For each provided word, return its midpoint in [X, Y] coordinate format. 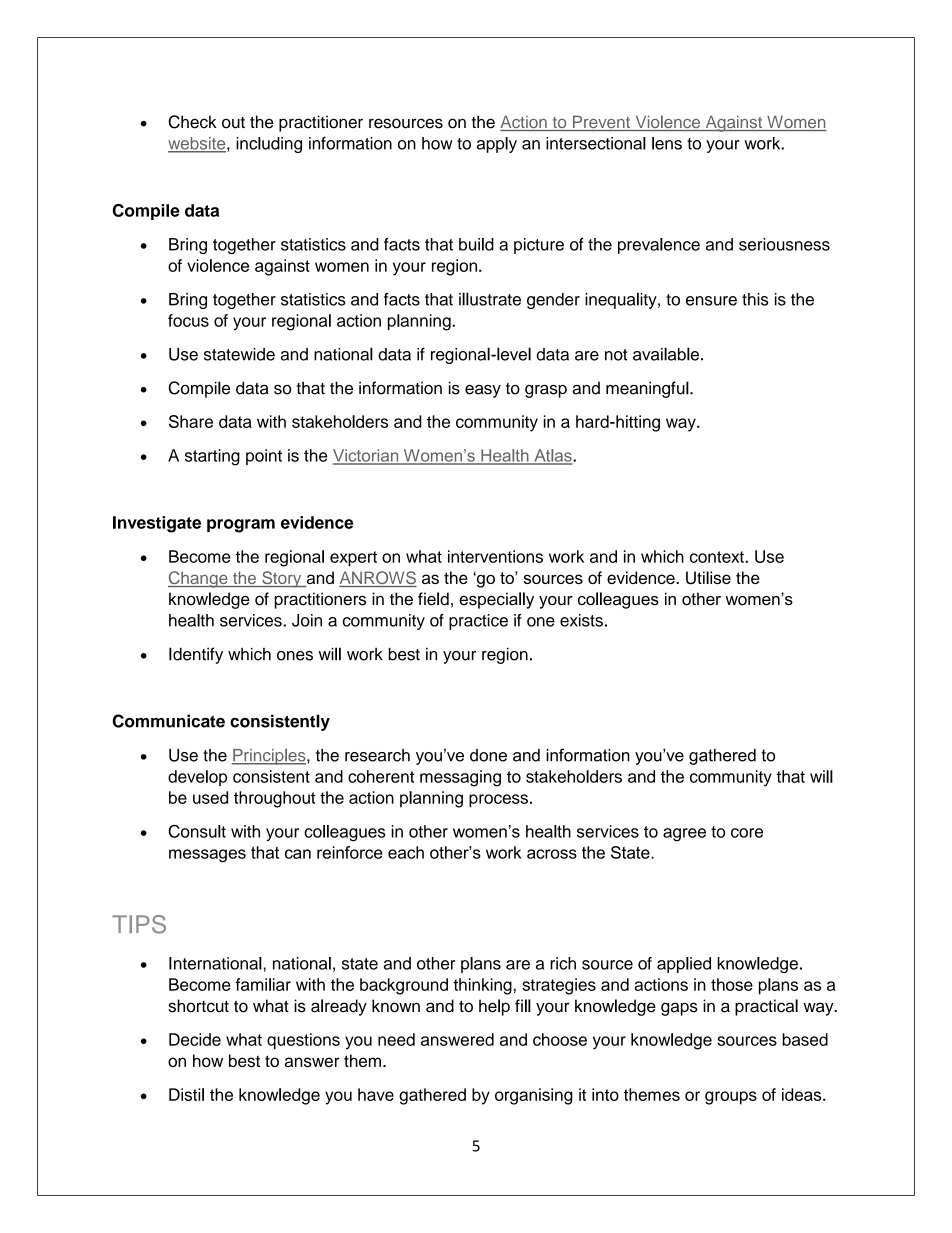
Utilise [708, 578]
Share [191, 421]
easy [483, 391]
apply [497, 145]
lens [667, 143]
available [666, 354]
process [498, 801]
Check [192, 122]
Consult [197, 831]
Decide [195, 1039]
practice [478, 622]
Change [199, 579]
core [747, 833]
